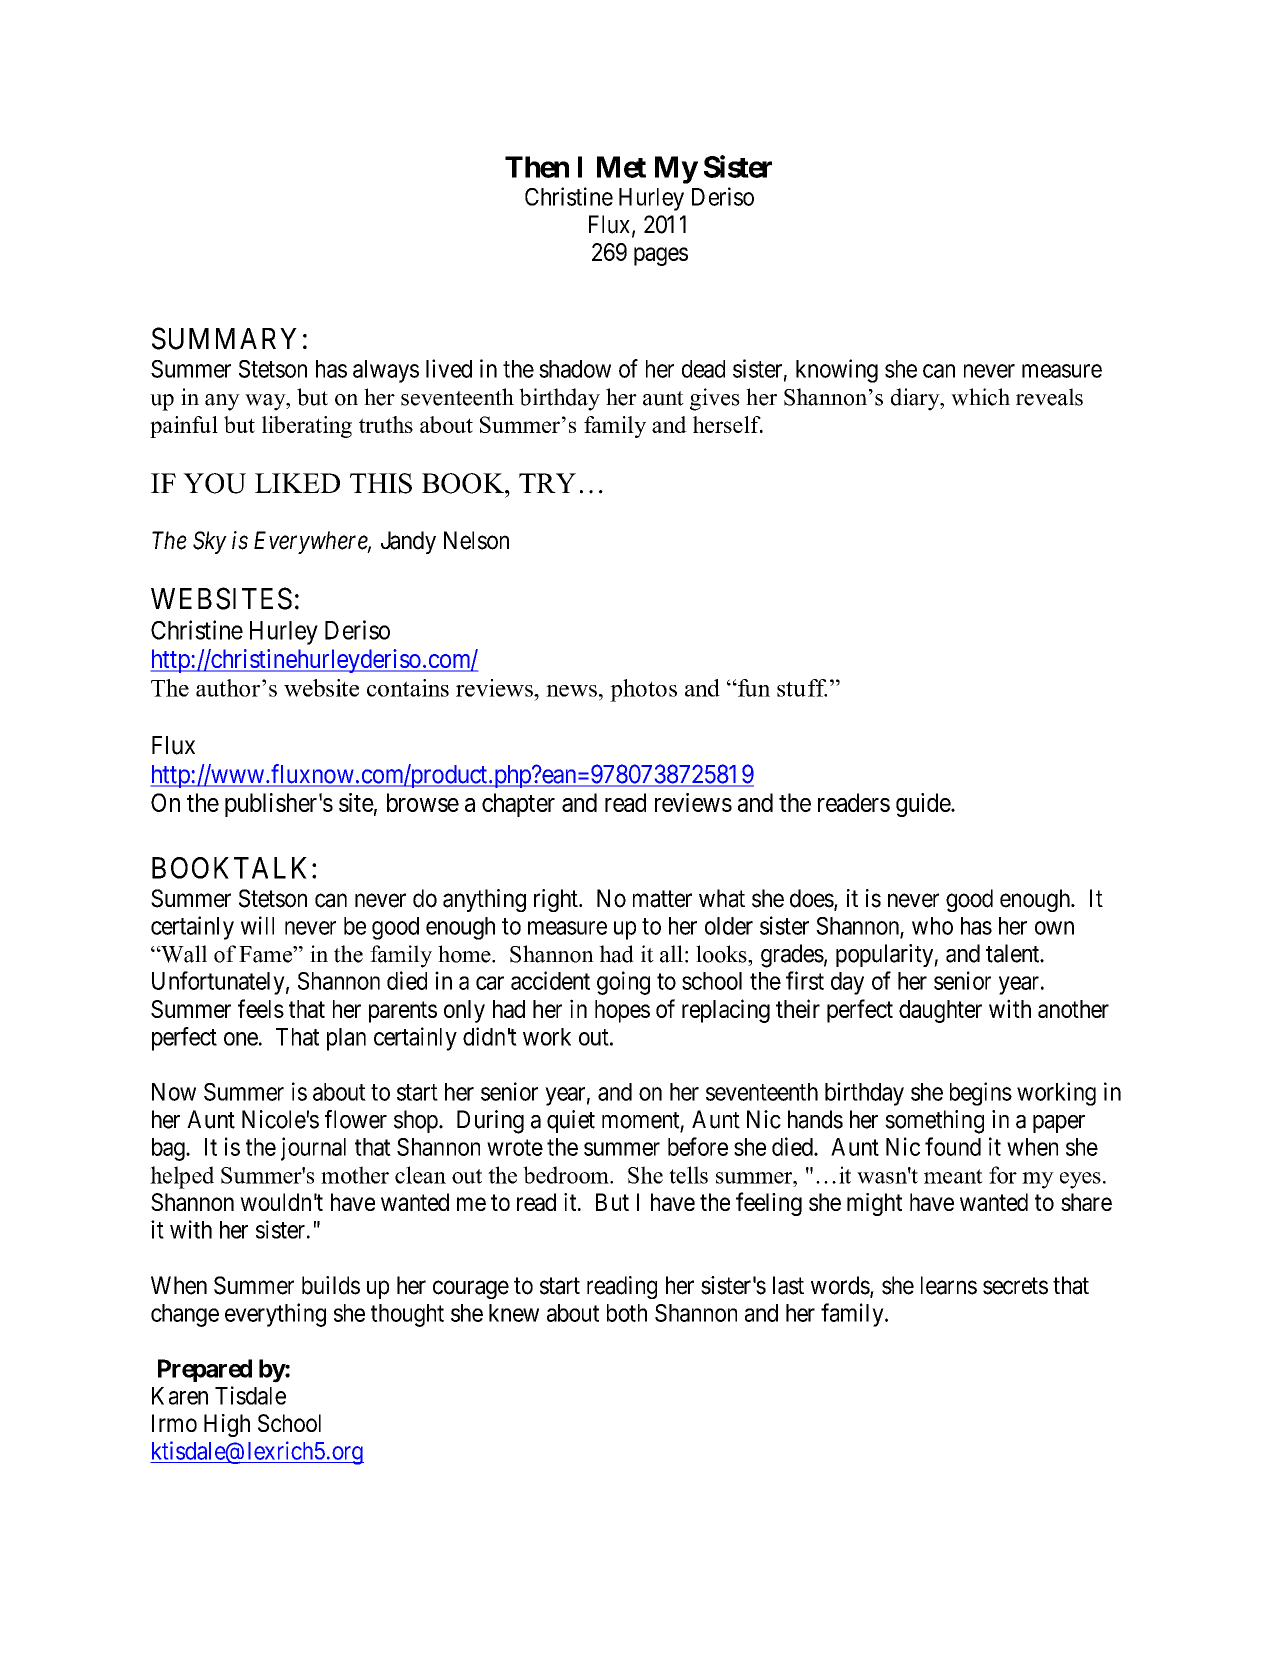 This page has width=1278, height=1654. What do you see at coordinates (227, 1425) in the page?
I see `High` at bounding box center [227, 1425].
